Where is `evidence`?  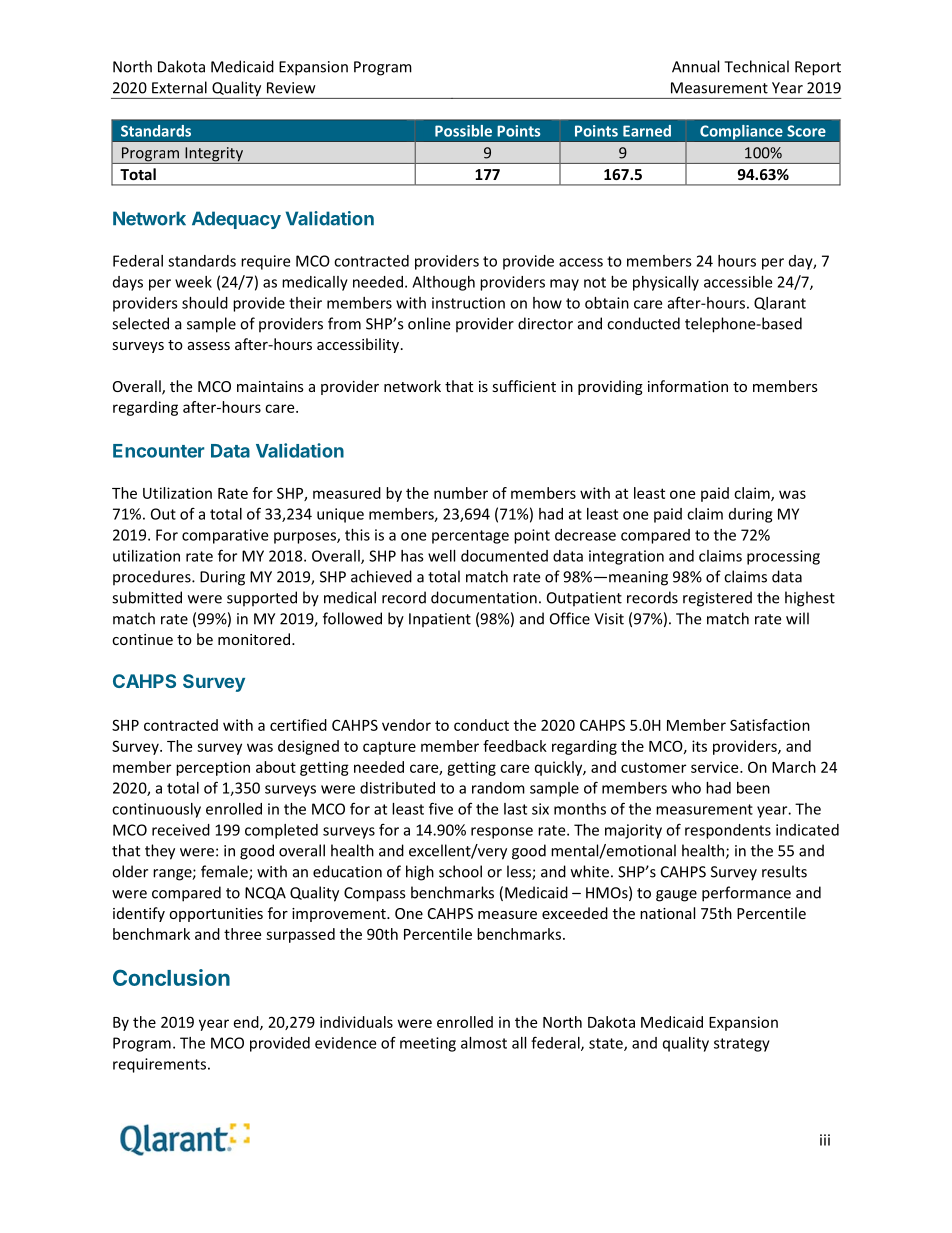 evidence is located at coordinates (345, 1043).
